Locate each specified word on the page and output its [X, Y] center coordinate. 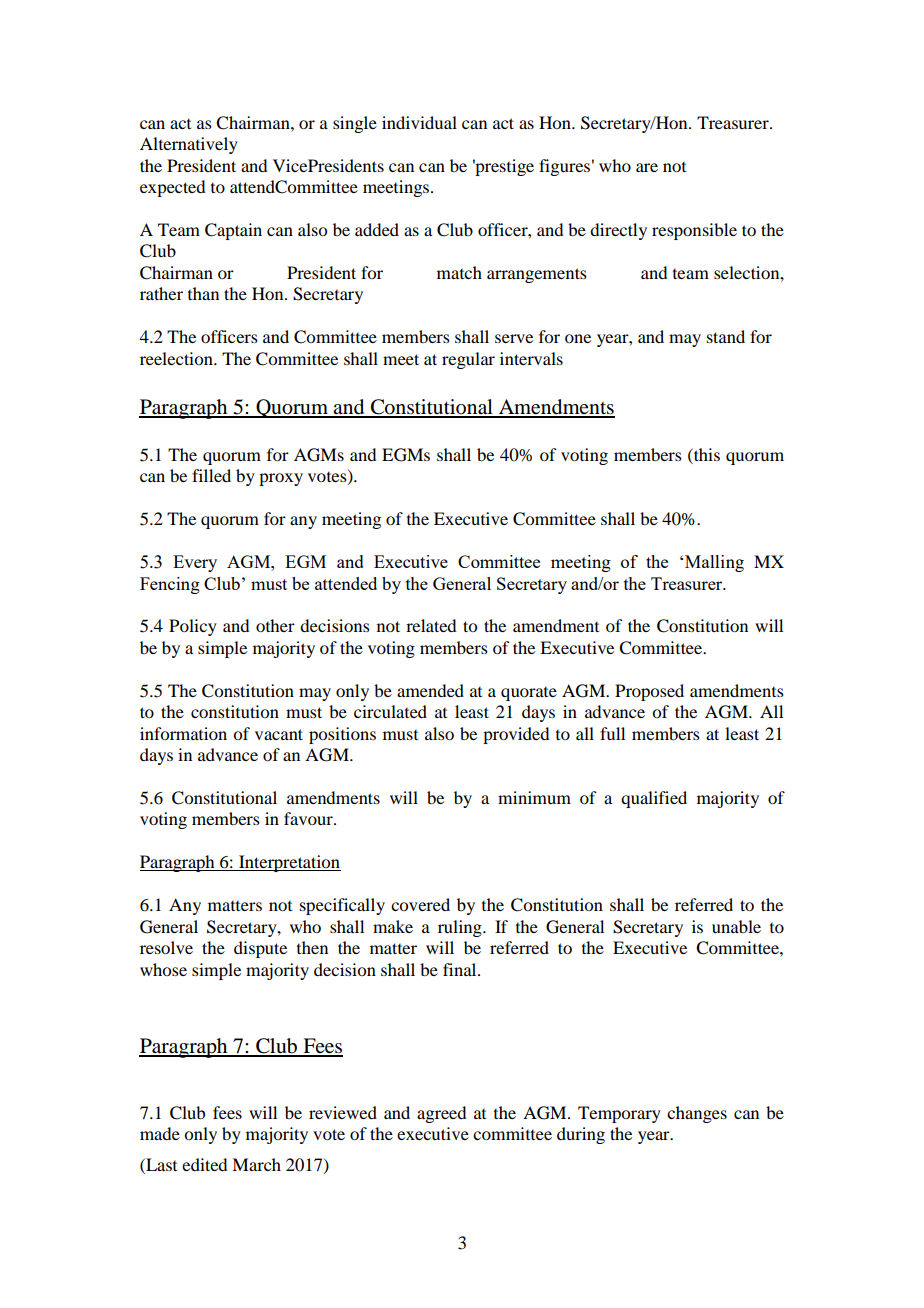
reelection [177, 358]
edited [204, 1164]
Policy [193, 627]
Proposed [649, 692]
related [431, 625]
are [647, 167]
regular [468, 360]
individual [419, 122]
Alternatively [189, 145]
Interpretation [289, 863]
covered [420, 904]
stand [726, 336]
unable [736, 926]
